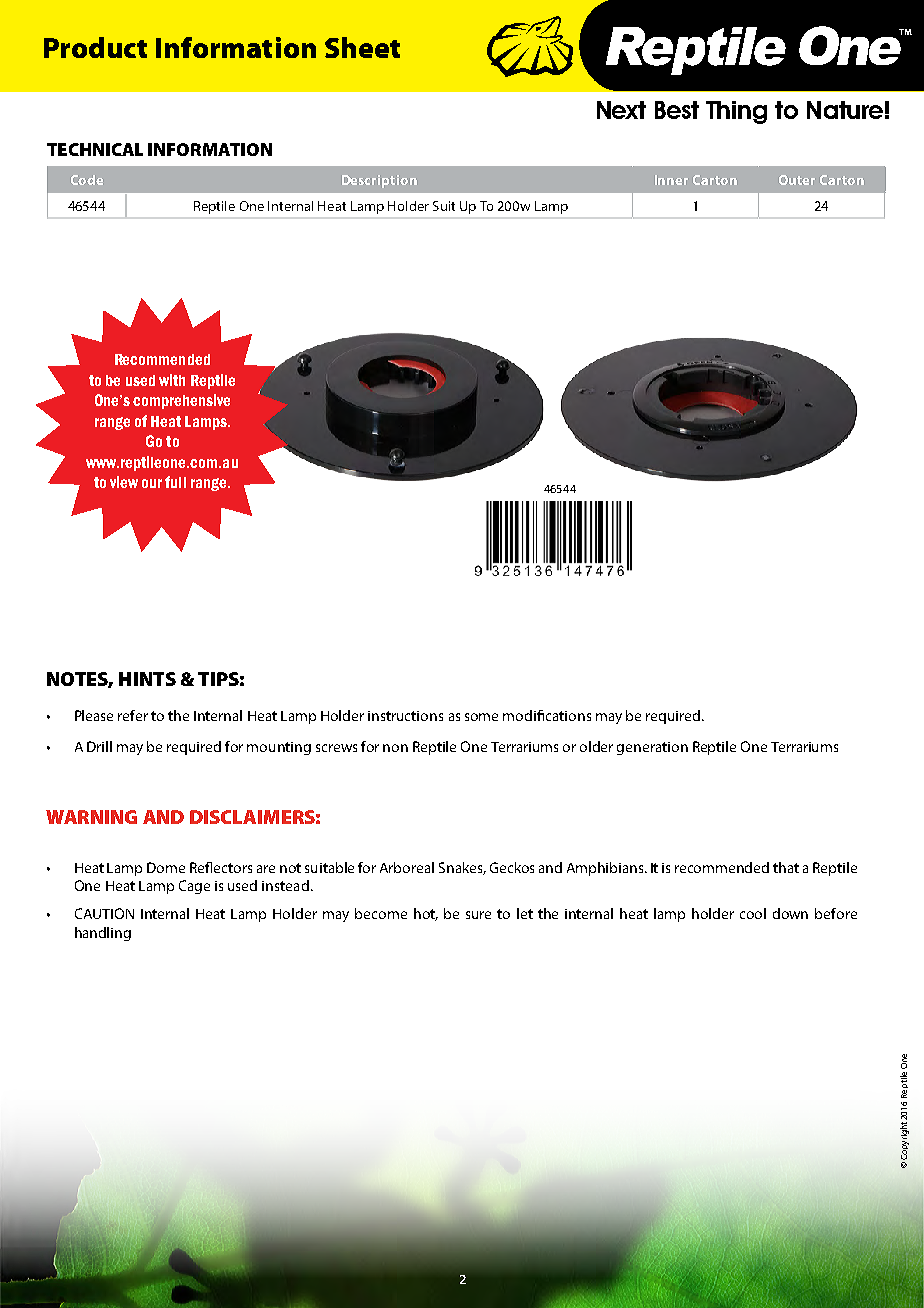 Image resolution: width=924 pixels, height=1308 pixels. I want to click on Thing, so click(736, 112).
